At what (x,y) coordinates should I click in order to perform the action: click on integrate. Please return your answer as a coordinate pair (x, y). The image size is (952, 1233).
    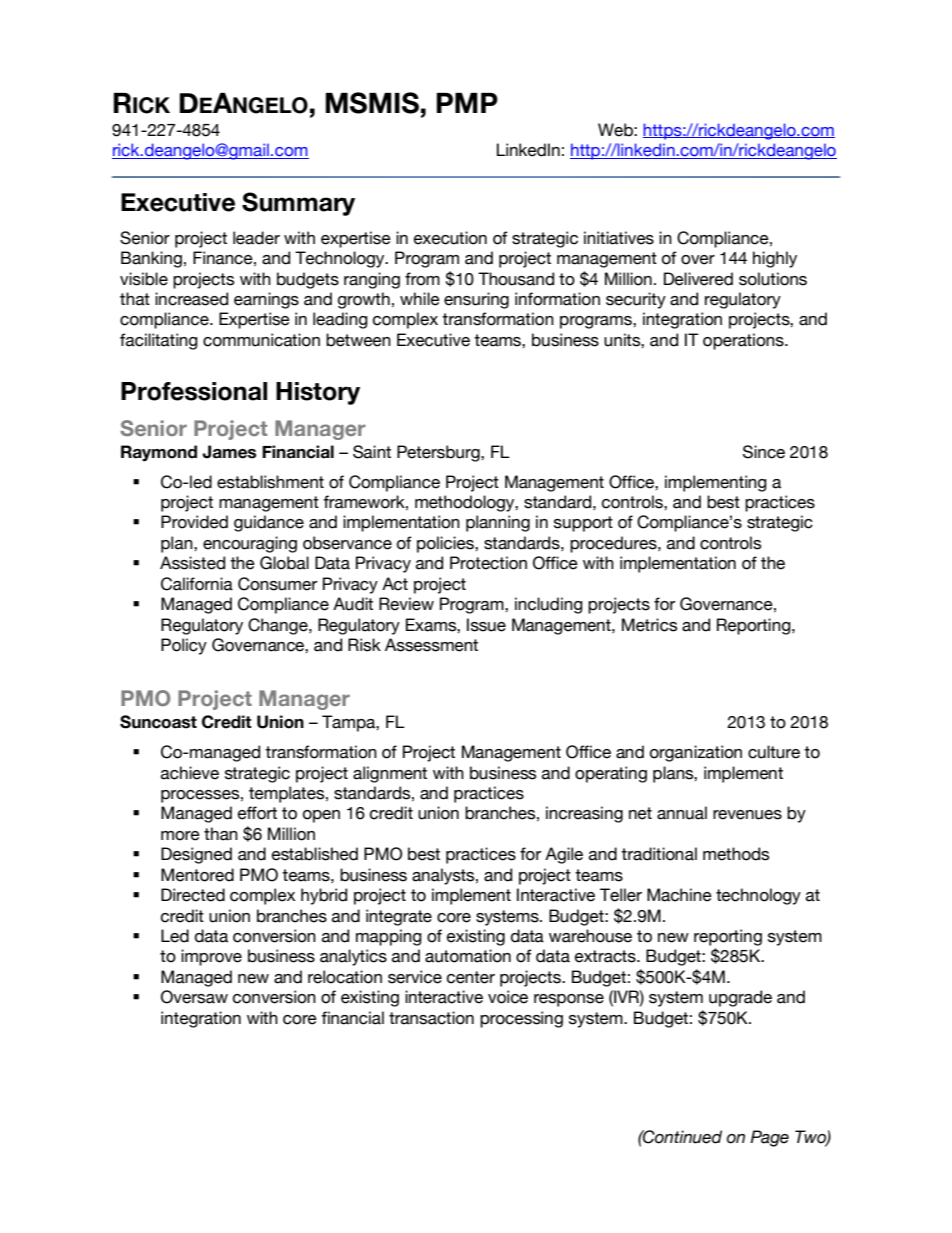
    Looking at the image, I should click on (399, 917).
